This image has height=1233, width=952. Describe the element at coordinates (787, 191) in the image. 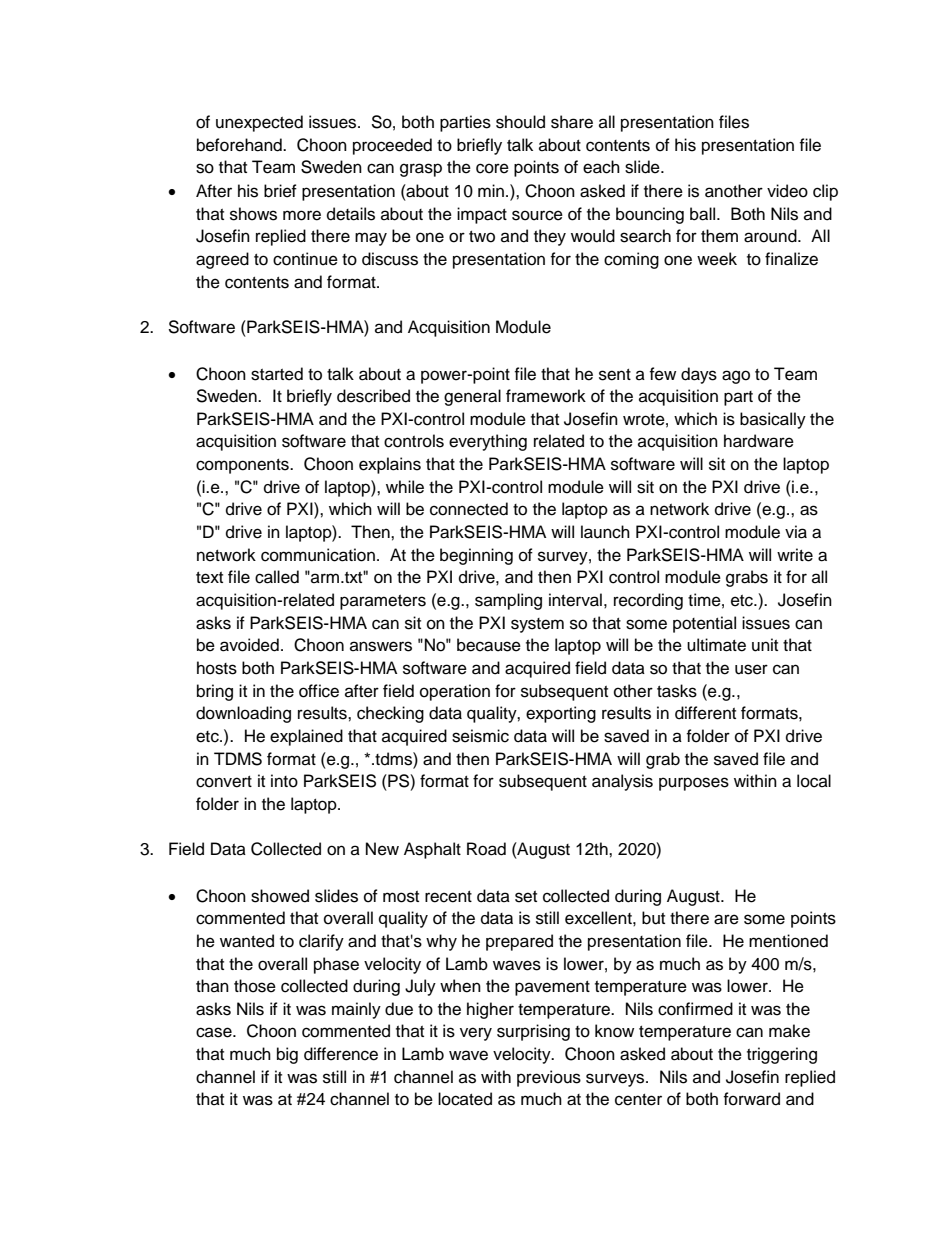

I see `video` at that location.
